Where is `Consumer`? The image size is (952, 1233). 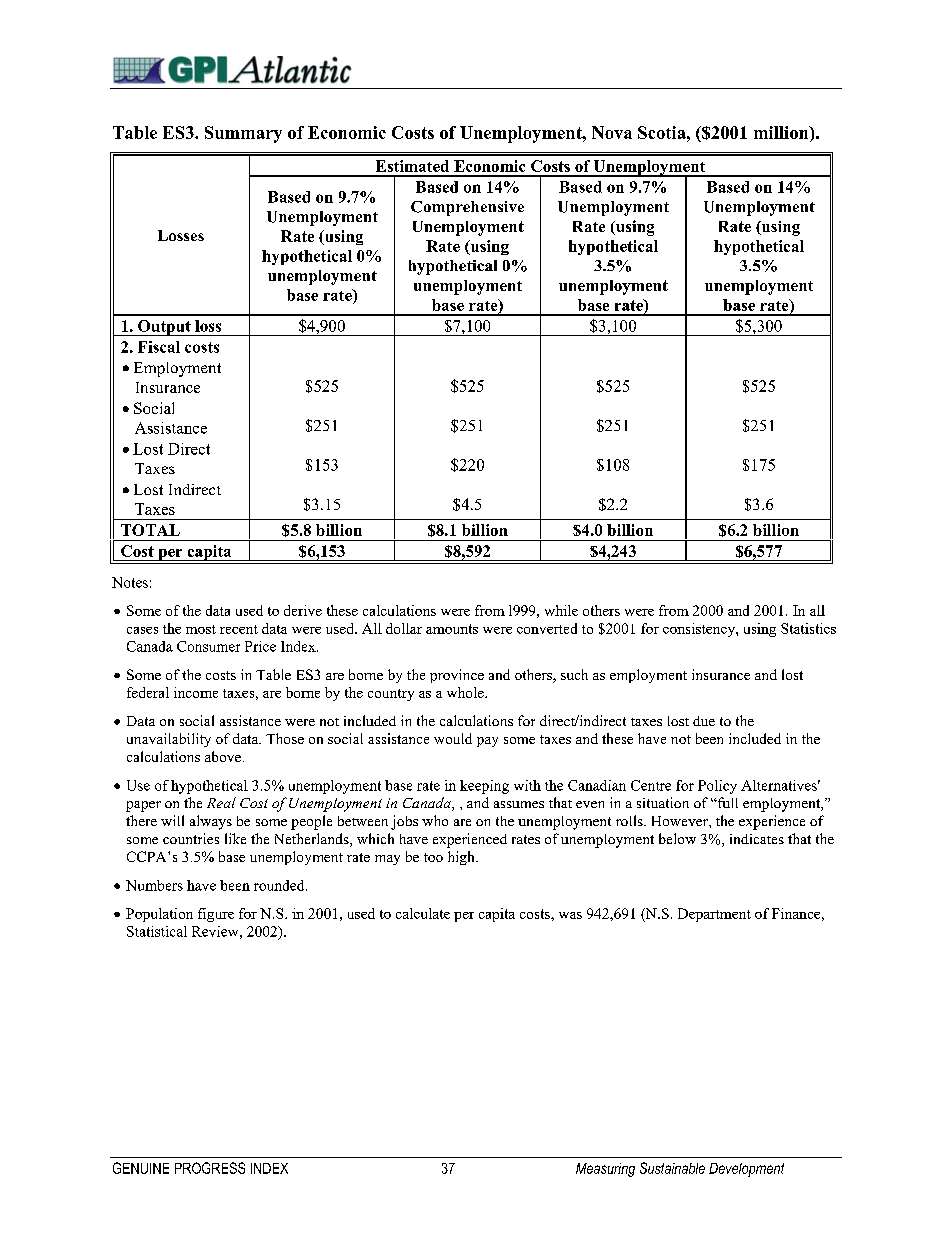
Consumer is located at coordinates (208, 646).
